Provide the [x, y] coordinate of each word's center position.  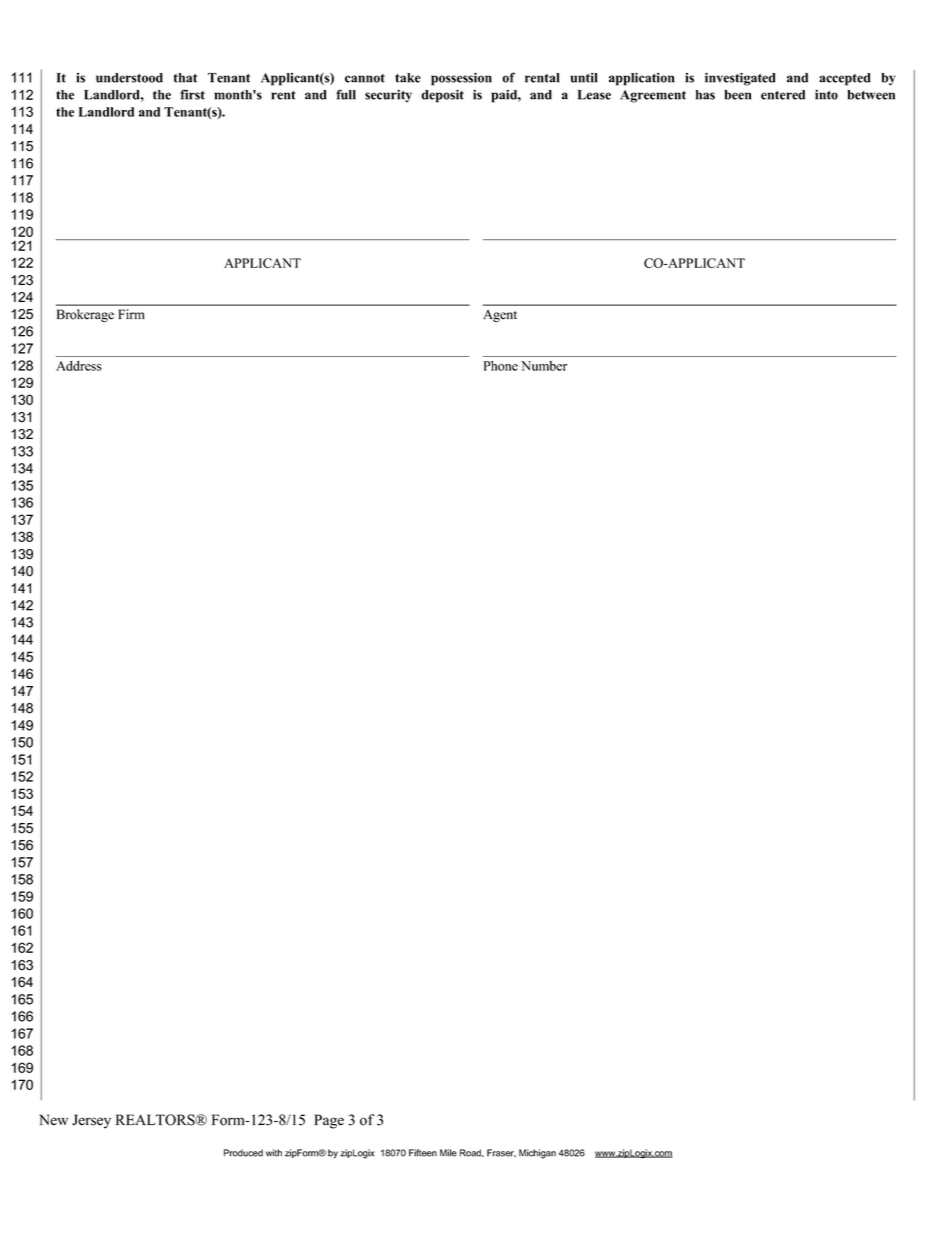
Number [544, 366]
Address [79, 366]
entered [783, 95]
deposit [442, 96]
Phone [501, 366]
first [192, 94]
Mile [448, 1153]
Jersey [91, 1121]
